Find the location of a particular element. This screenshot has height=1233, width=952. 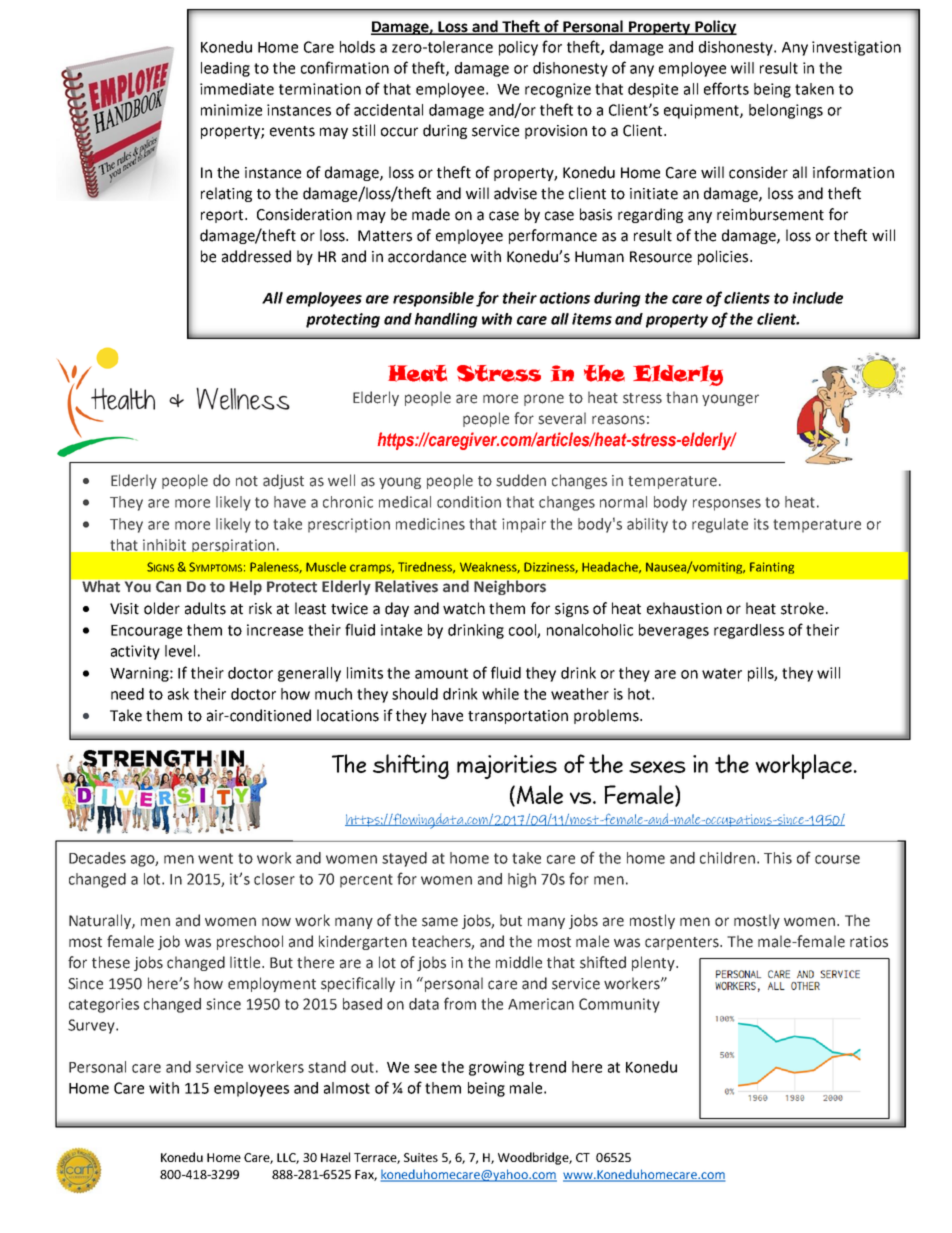

ask is located at coordinates (178, 694).
